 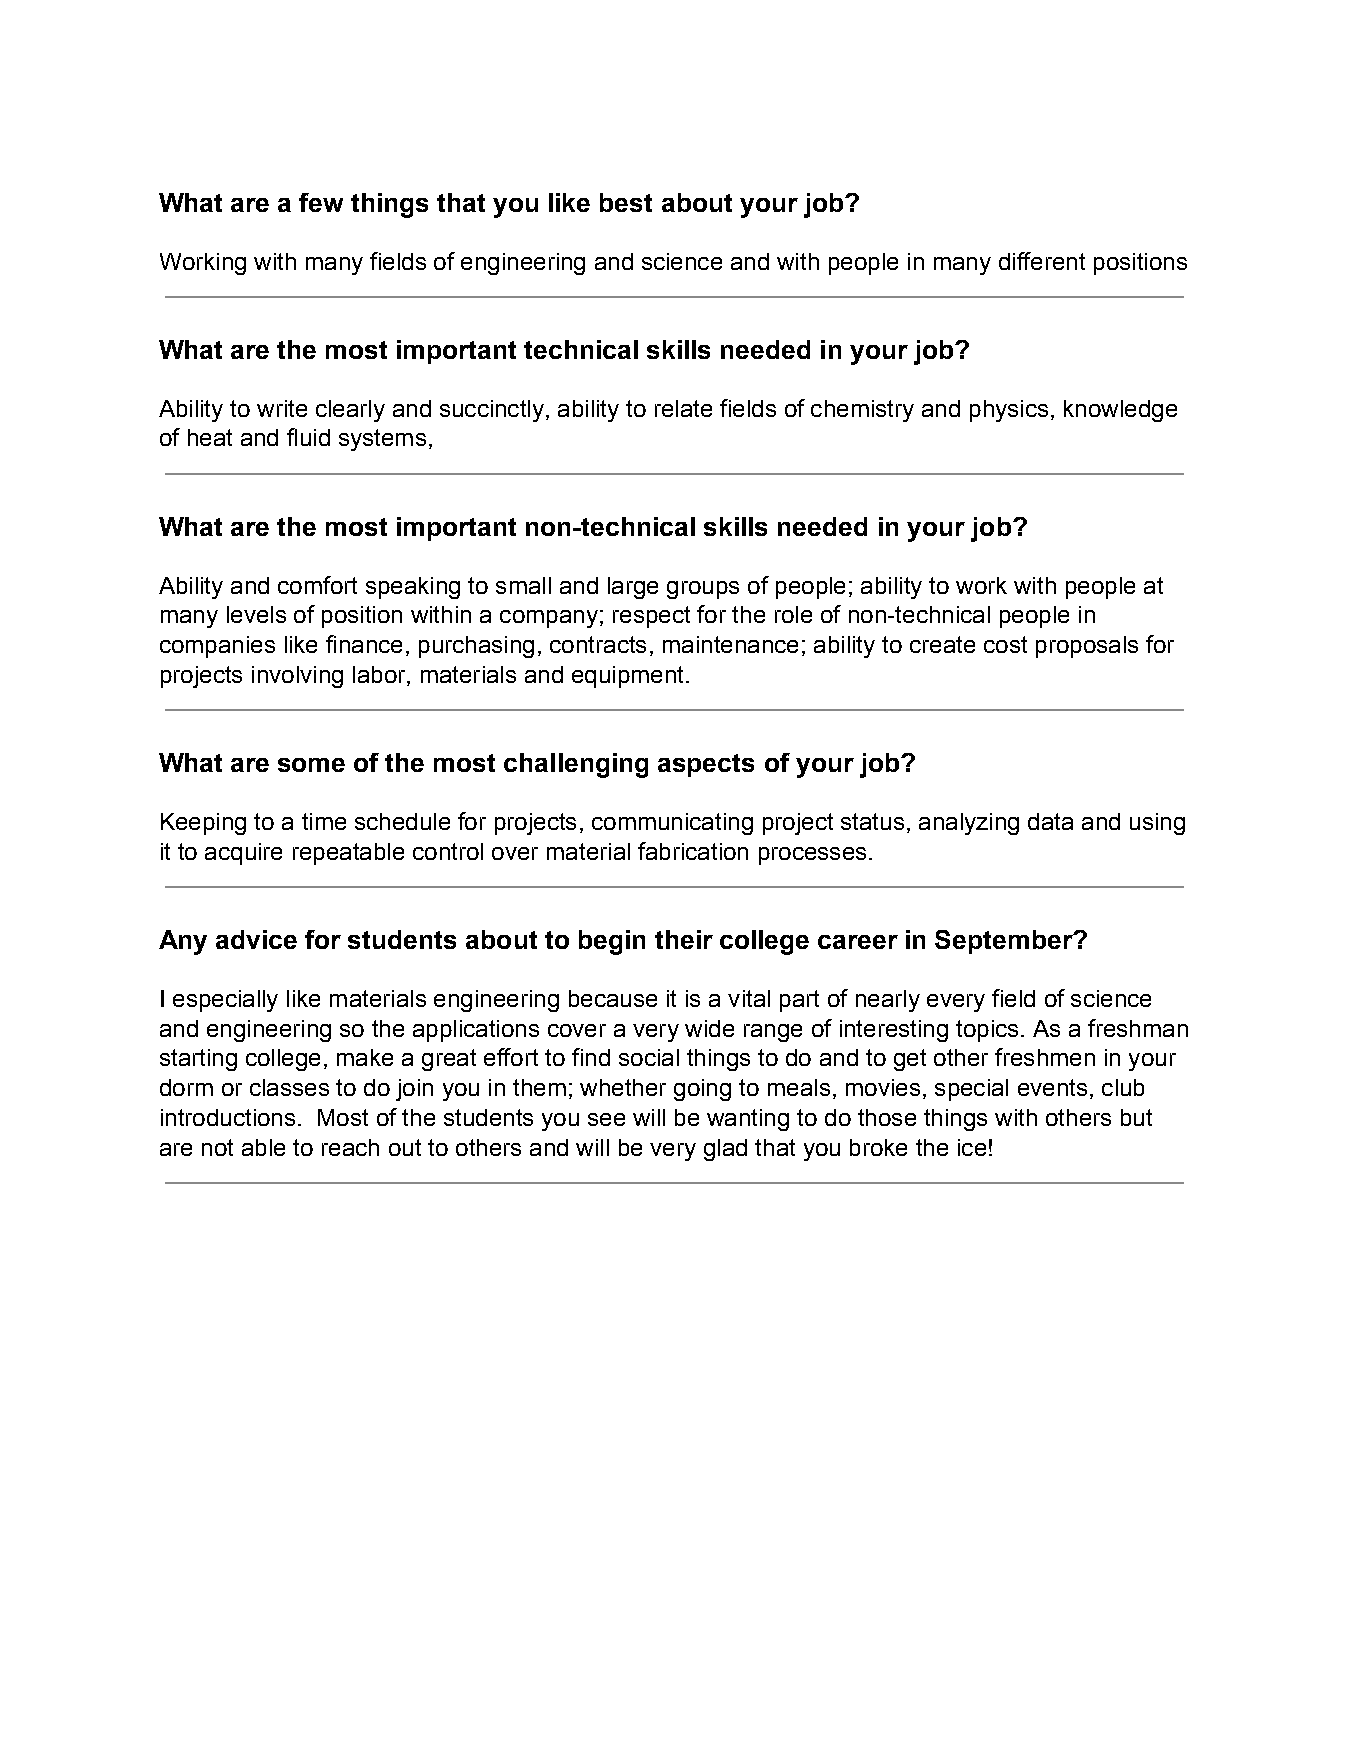 What do you see at coordinates (289, 1087) in the document?
I see `classes` at bounding box center [289, 1087].
